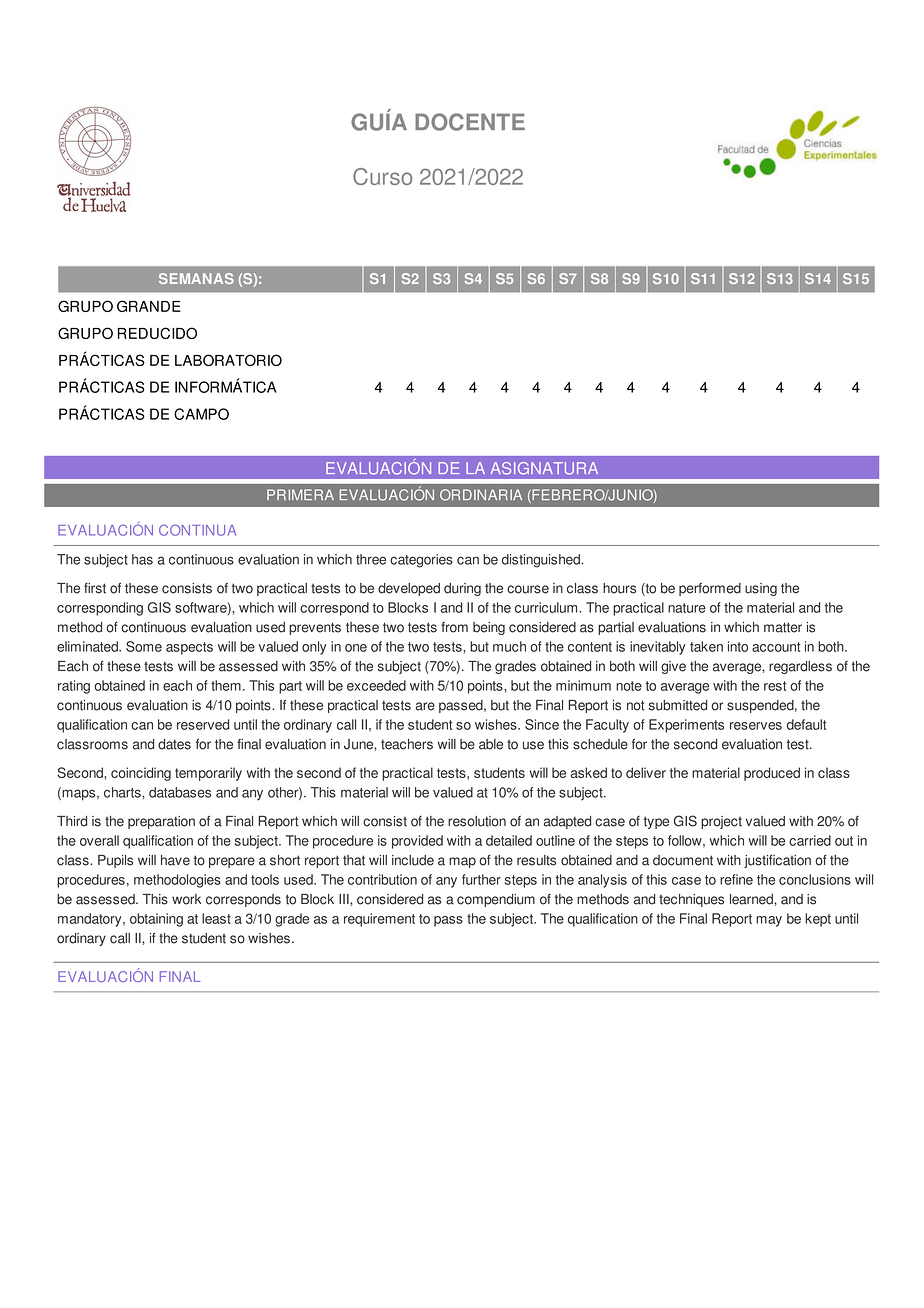  I want to click on techniques, so click(691, 900).
